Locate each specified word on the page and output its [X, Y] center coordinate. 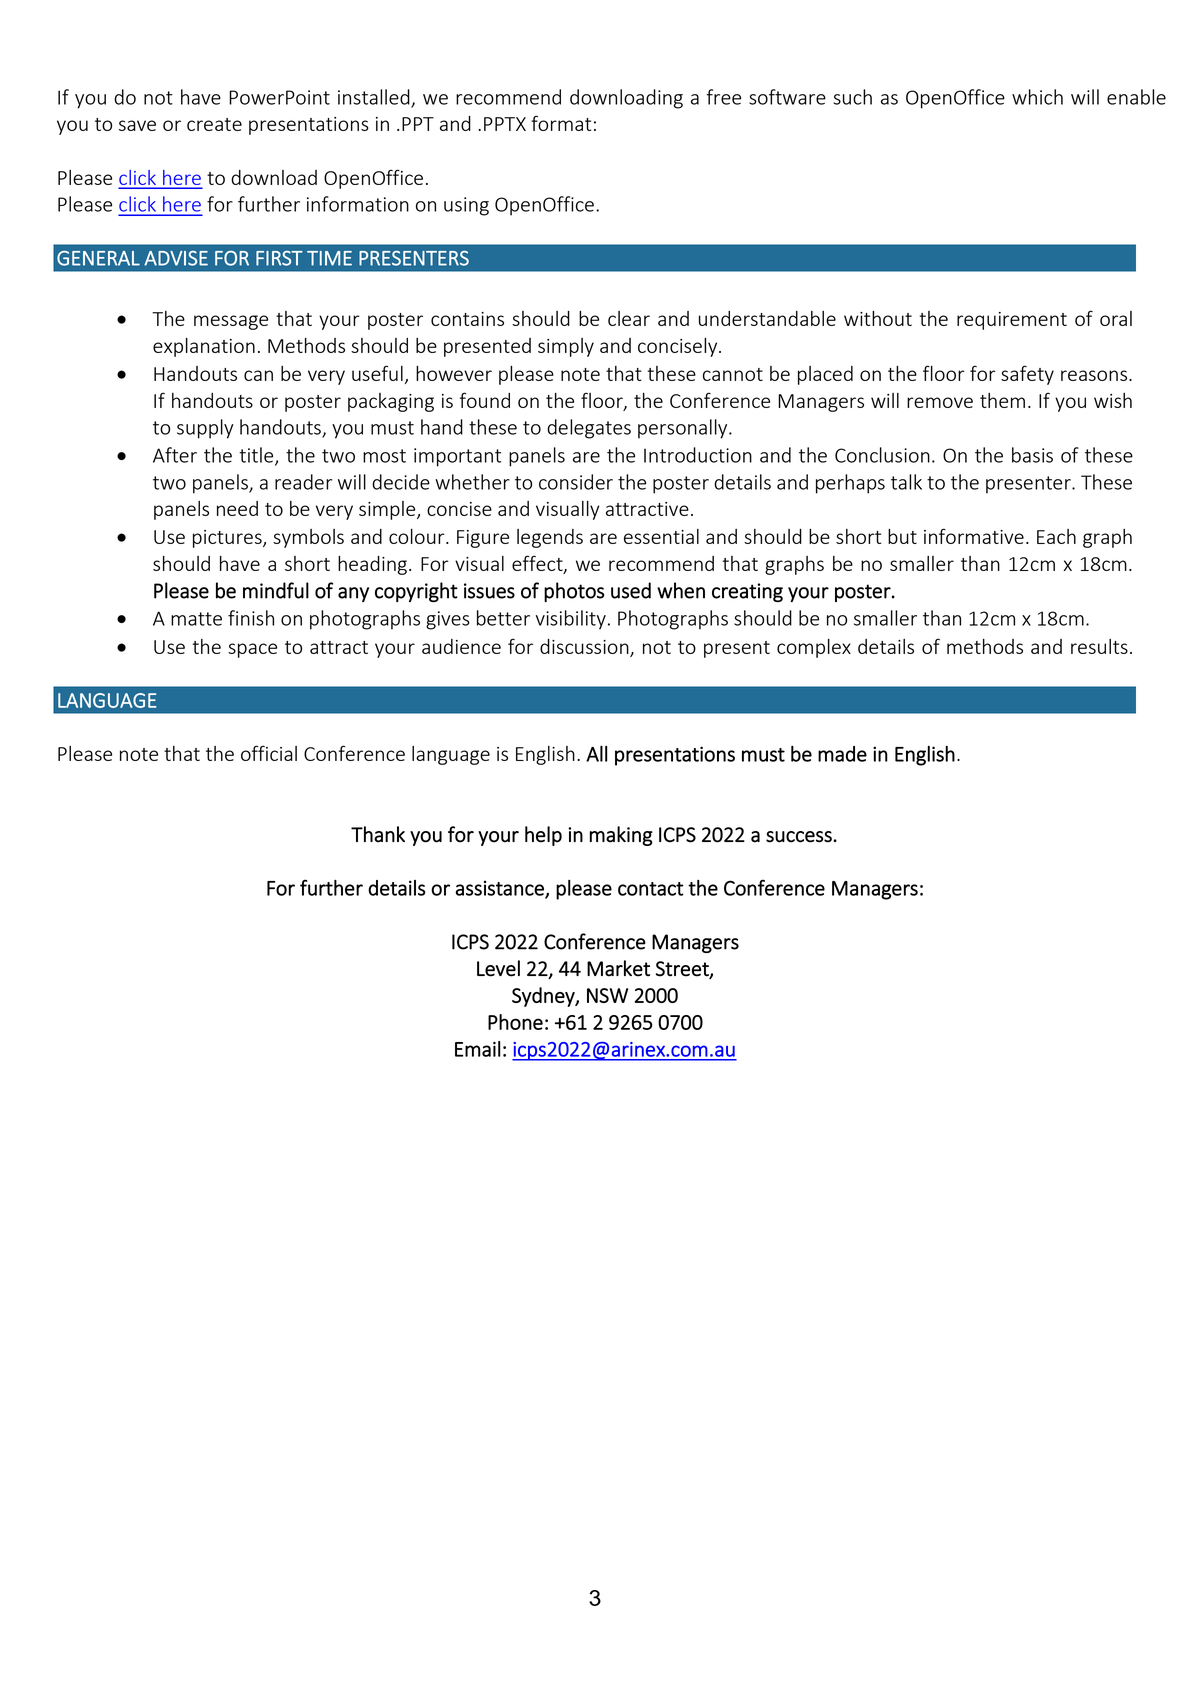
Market [618, 968]
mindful [276, 590]
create [214, 124]
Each [1056, 536]
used [631, 590]
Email [478, 1049]
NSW [607, 995]
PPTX [505, 124]
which [1037, 97]
